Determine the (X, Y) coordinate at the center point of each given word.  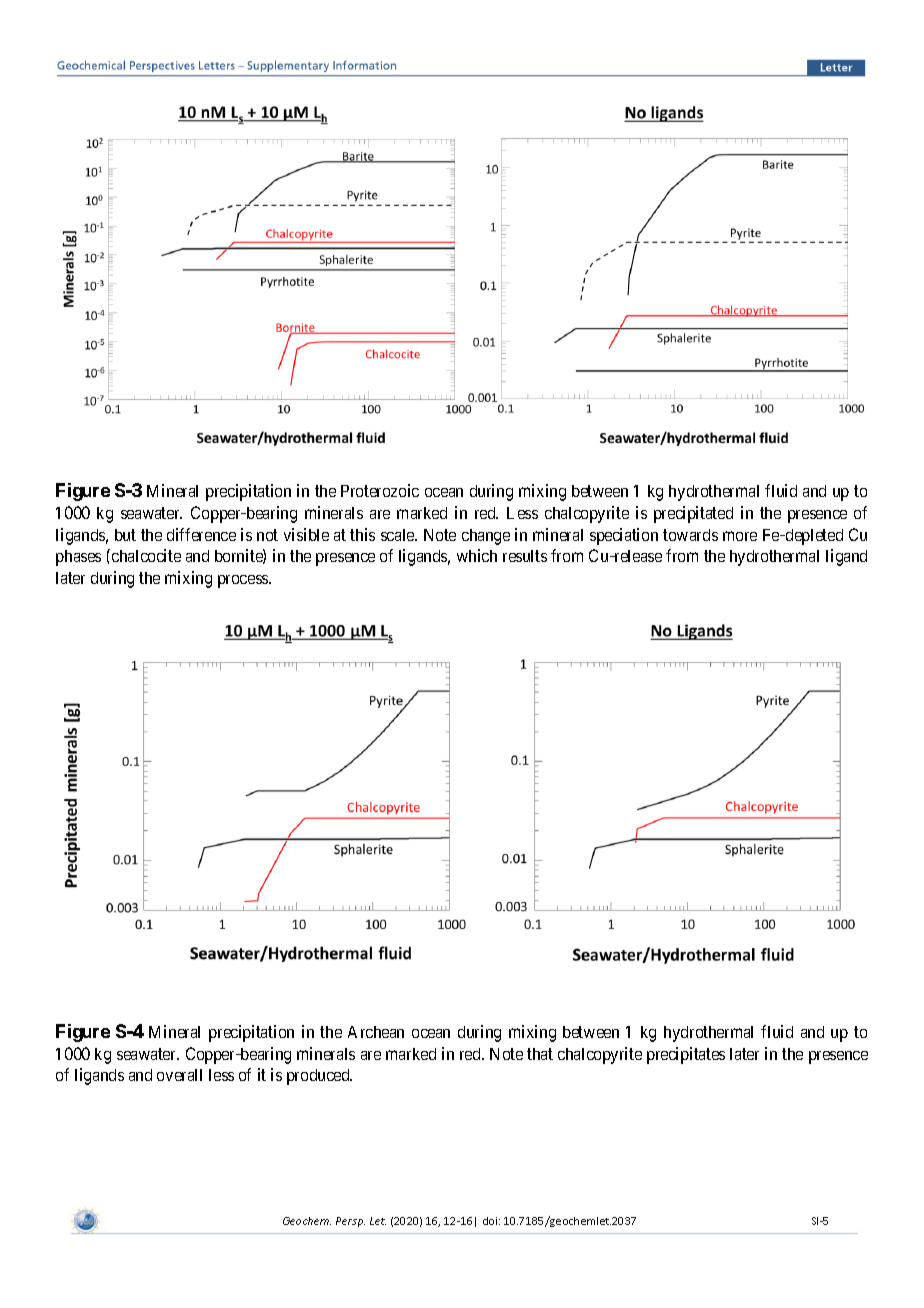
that (540, 1054)
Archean (376, 1032)
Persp (350, 1222)
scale (399, 535)
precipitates (686, 1055)
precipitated (693, 514)
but (125, 535)
